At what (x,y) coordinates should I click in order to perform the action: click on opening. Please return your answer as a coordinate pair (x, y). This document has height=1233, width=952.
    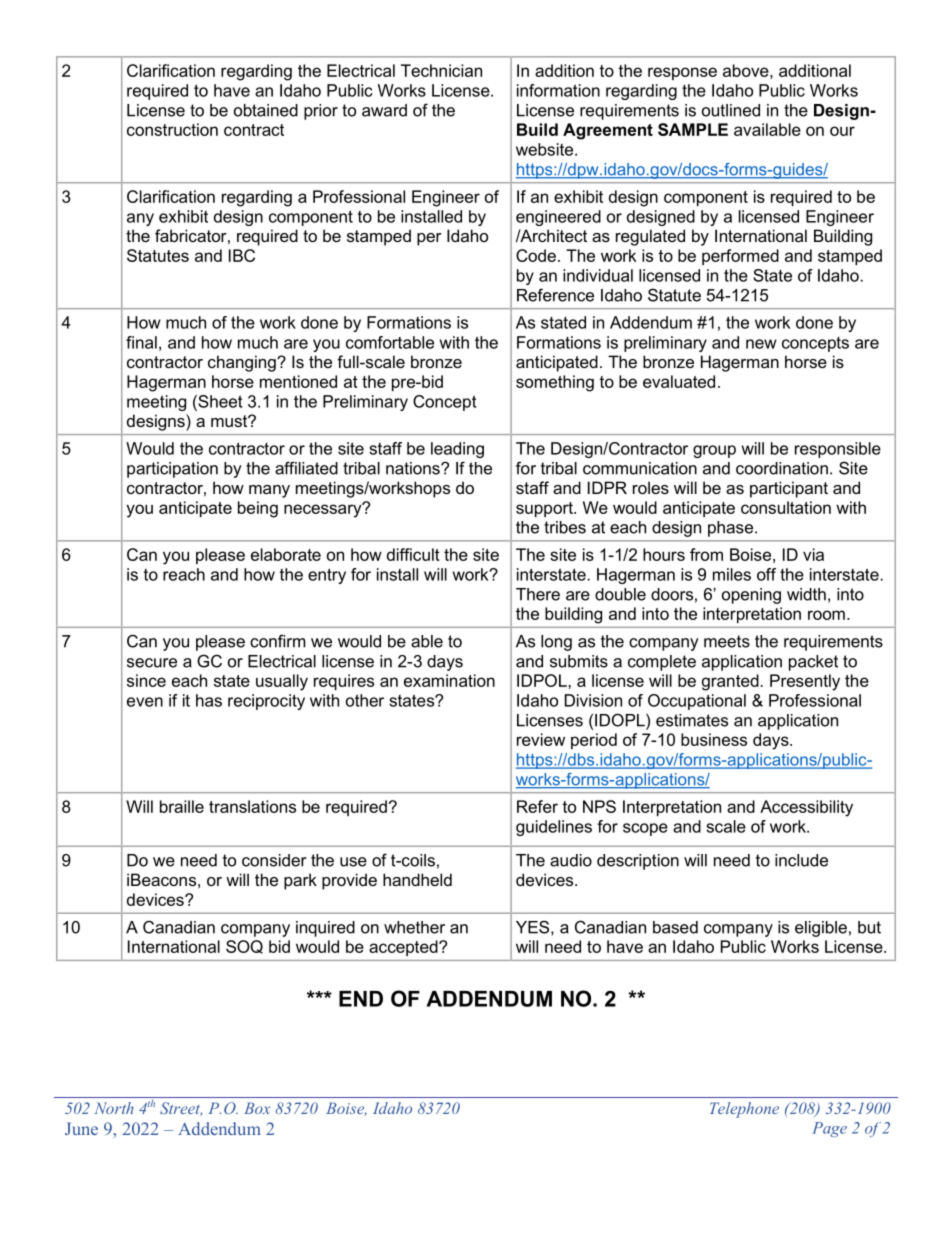
    Looking at the image, I should click on (751, 596).
